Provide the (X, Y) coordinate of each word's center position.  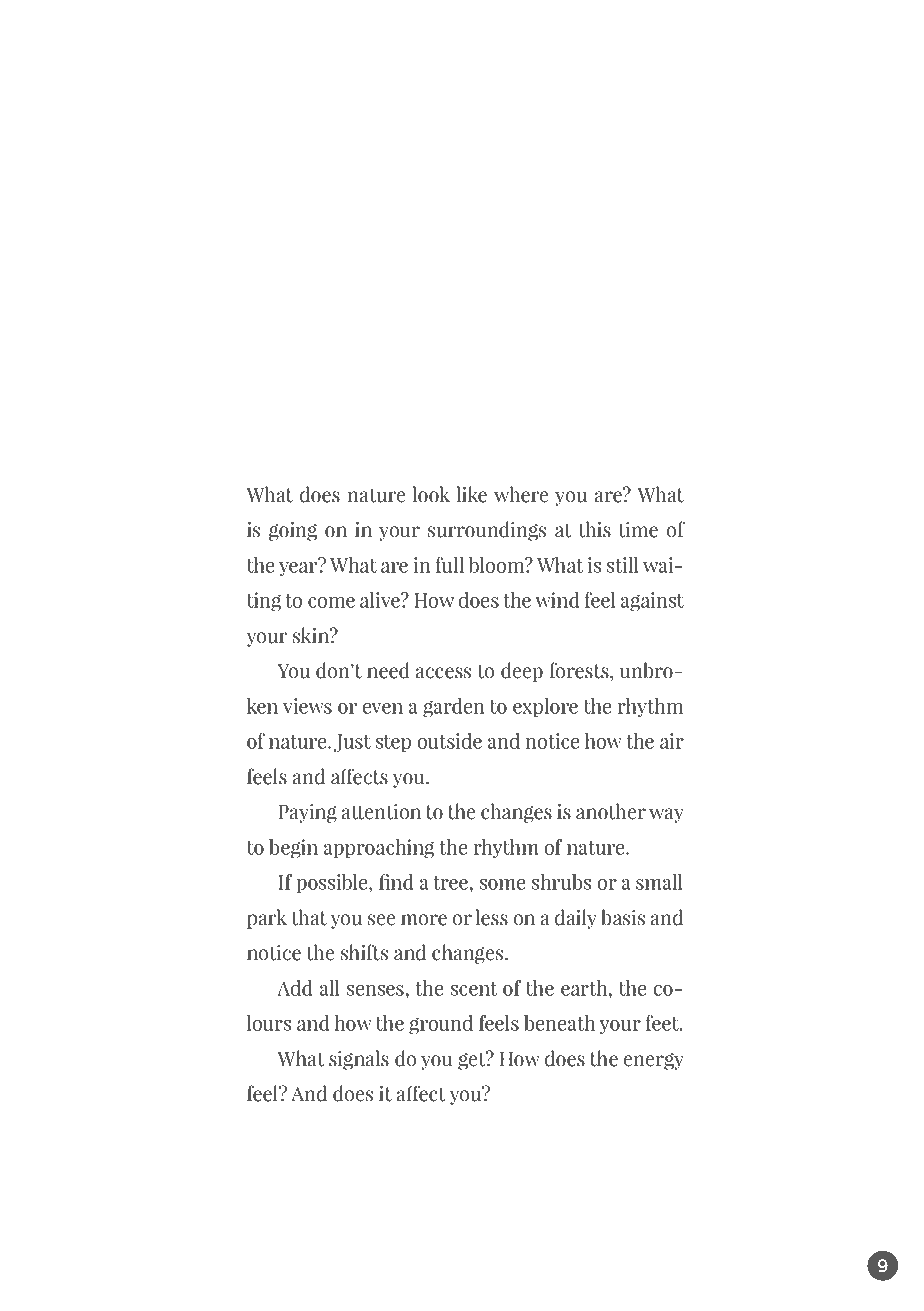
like (471, 494)
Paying (307, 813)
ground (441, 1025)
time (638, 530)
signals (359, 1060)
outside (450, 741)
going (293, 531)
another (611, 811)
